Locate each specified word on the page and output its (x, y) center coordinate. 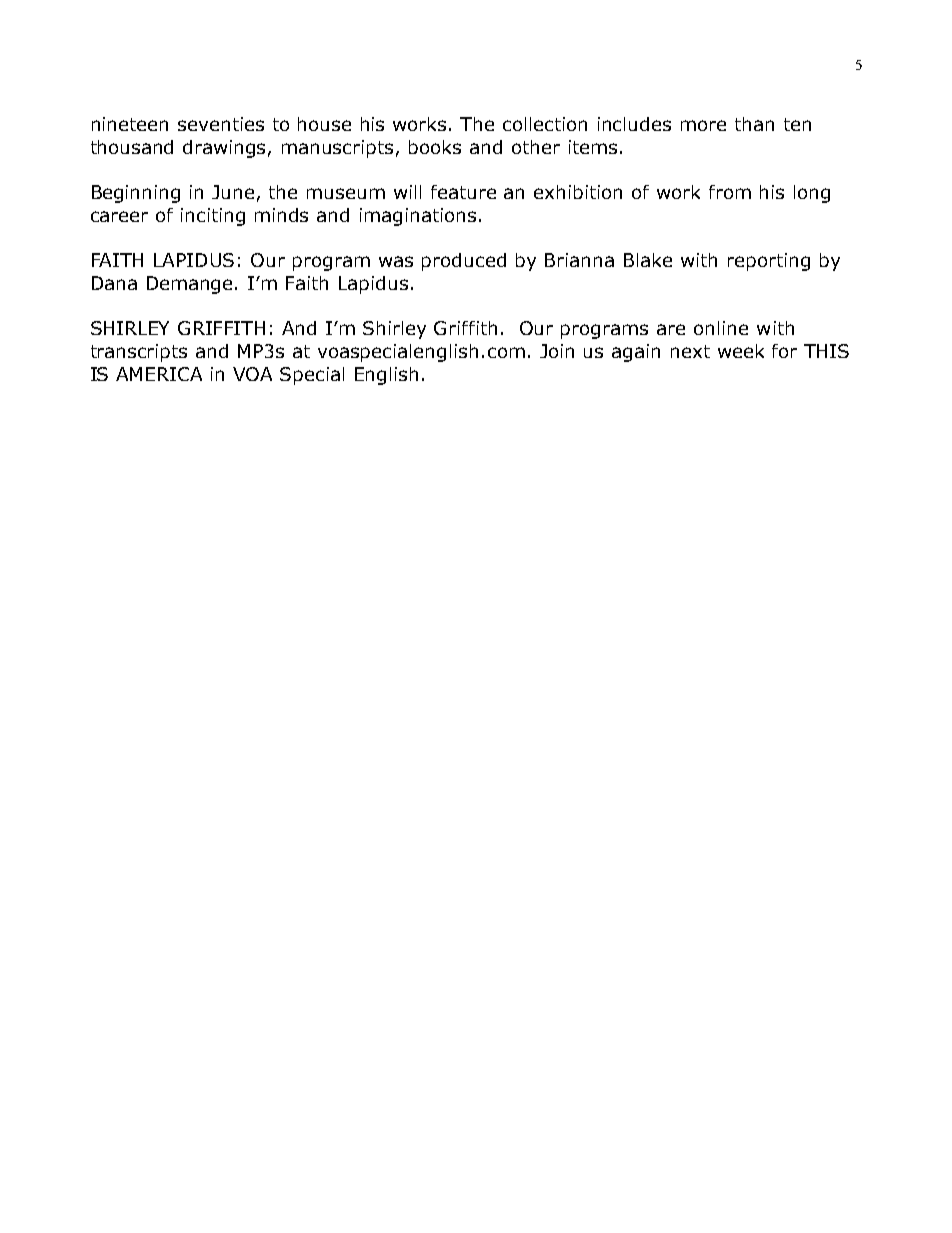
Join (557, 351)
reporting (769, 262)
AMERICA (159, 374)
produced (464, 262)
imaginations (418, 217)
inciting (213, 217)
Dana (114, 283)
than (754, 124)
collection (545, 124)
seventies (221, 124)
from (730, 192)
